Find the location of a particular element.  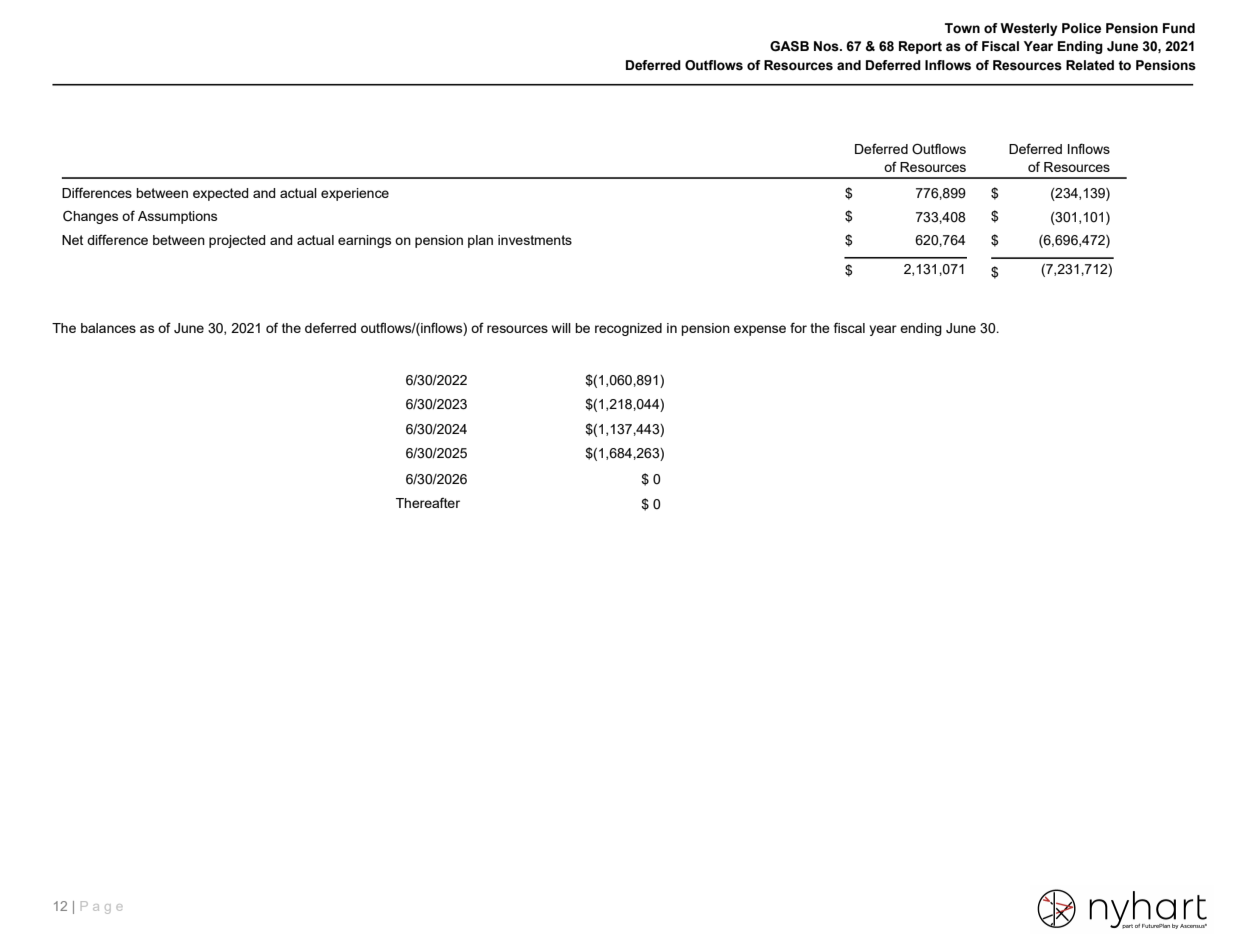

projected is located at coordinates (237, 241).
